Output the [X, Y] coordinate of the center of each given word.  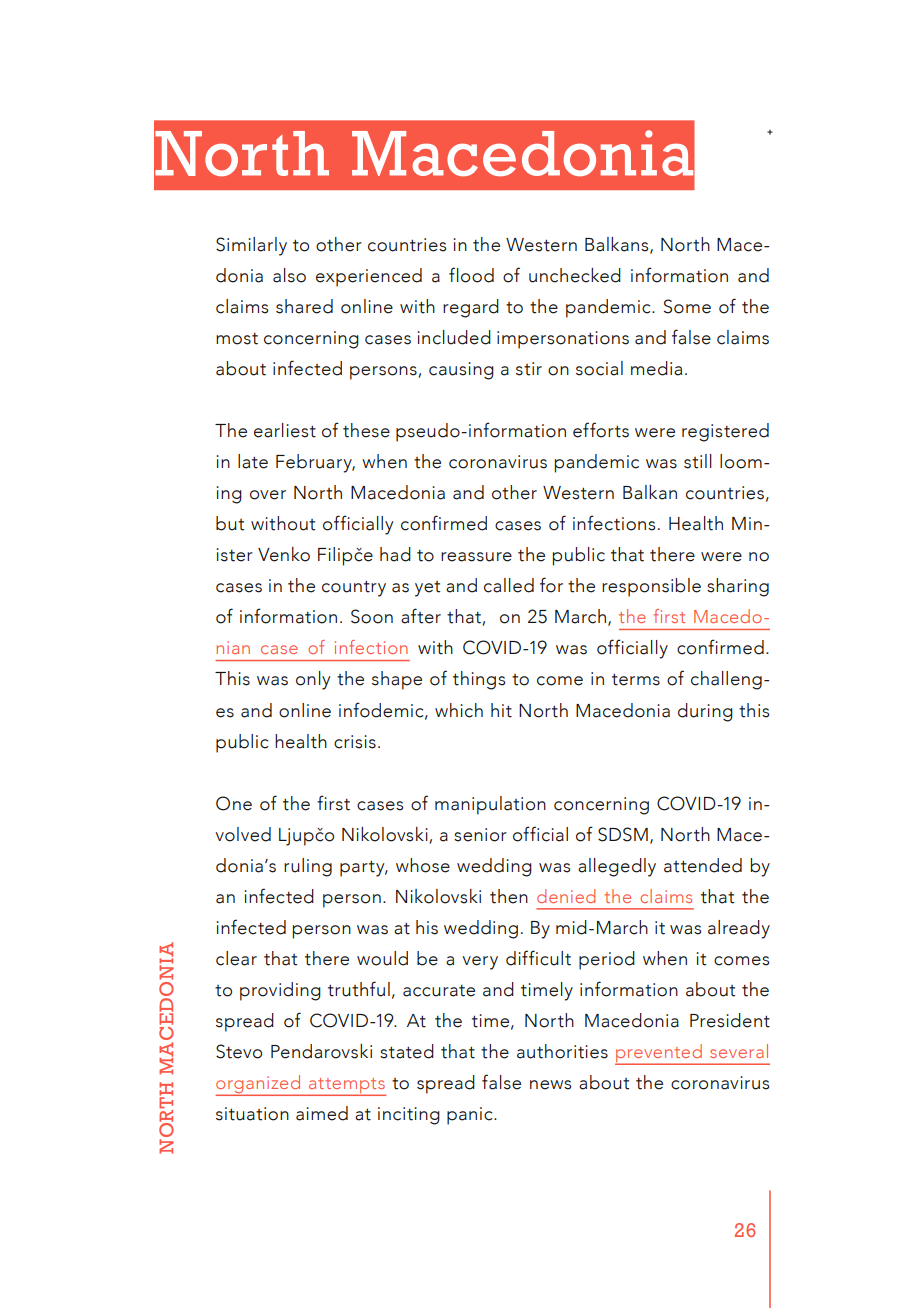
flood [471, 275]
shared [304, 306]
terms [636, 680]
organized [259, 1085]
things [479, 680]
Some [687, 306]
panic [471, 1116]
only [313, 680]
